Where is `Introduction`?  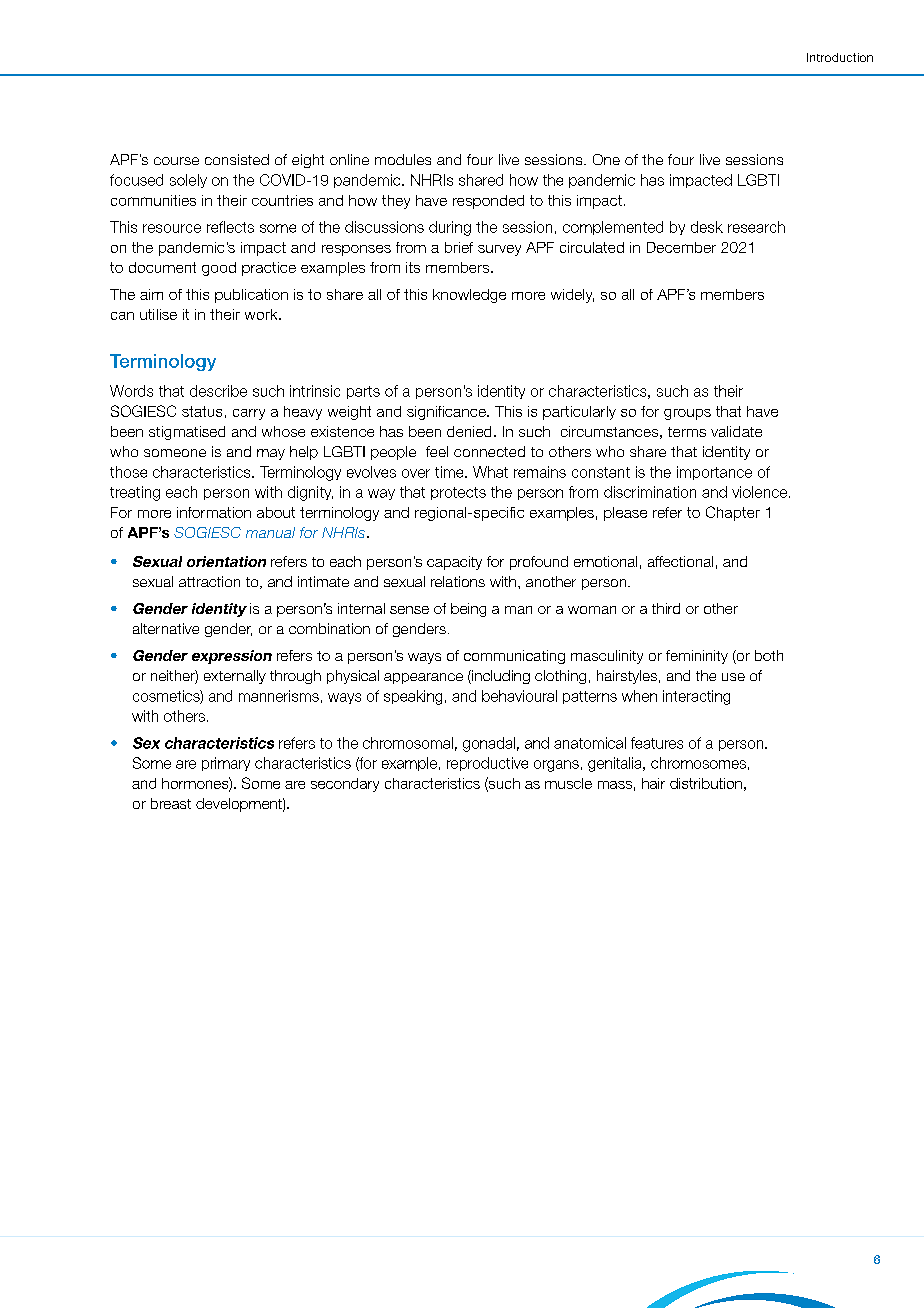 Introduction is located at coordinates (840, 57).
